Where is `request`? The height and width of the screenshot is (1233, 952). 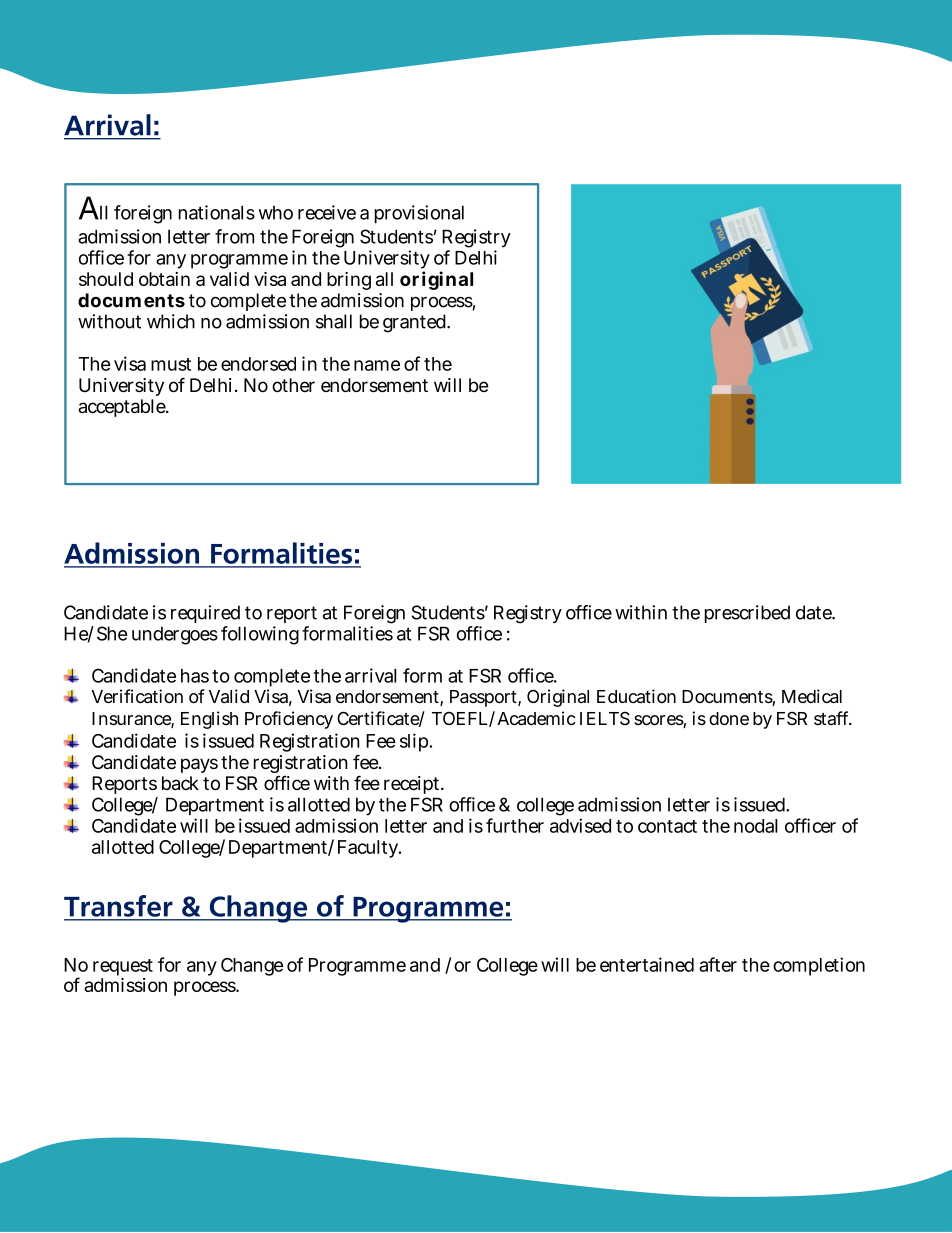 request is located at coordinates (123, 969).
